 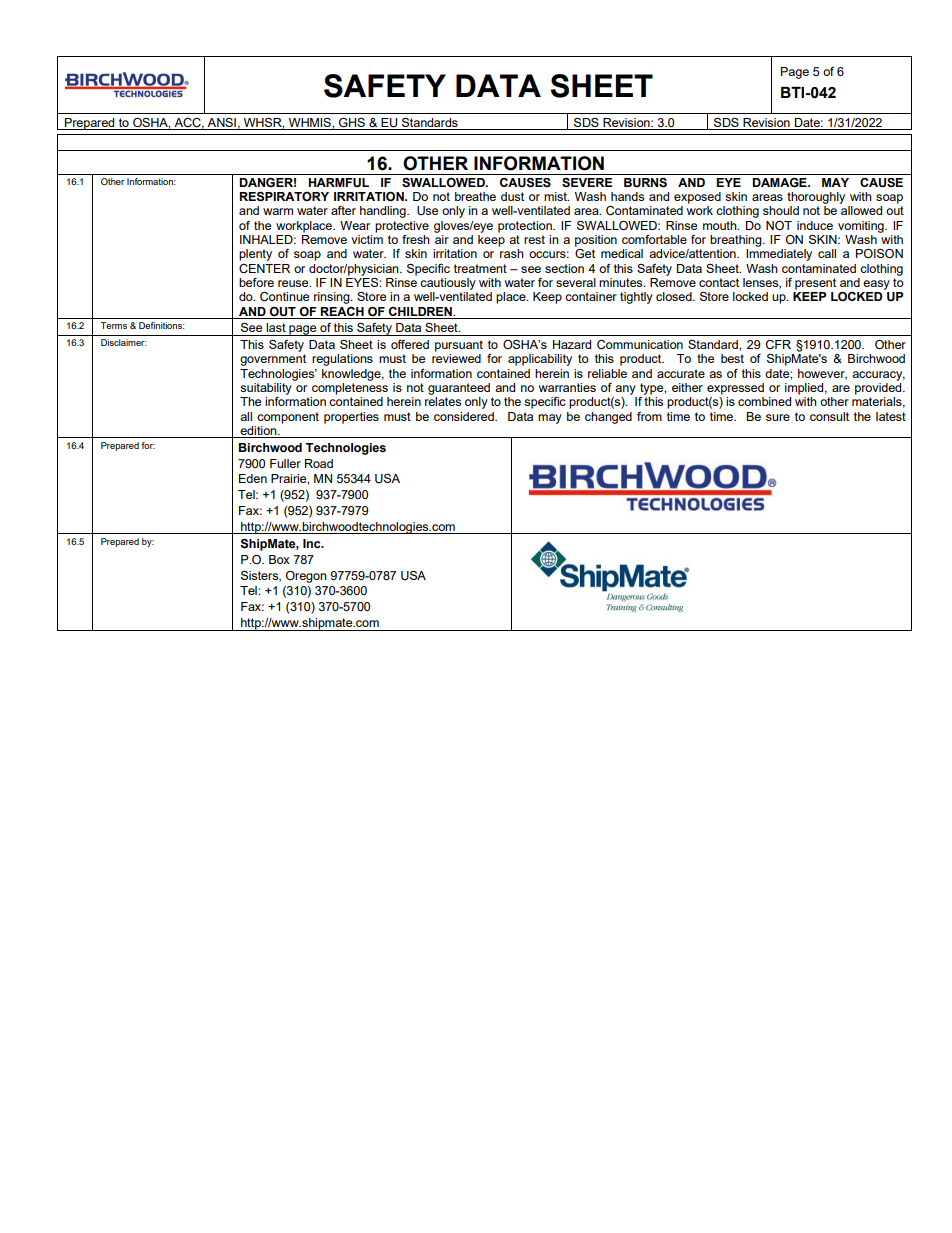 What do you see at coordinates (735, 389) in the document?
I see `expressed` at bounding box center [735, 389].
